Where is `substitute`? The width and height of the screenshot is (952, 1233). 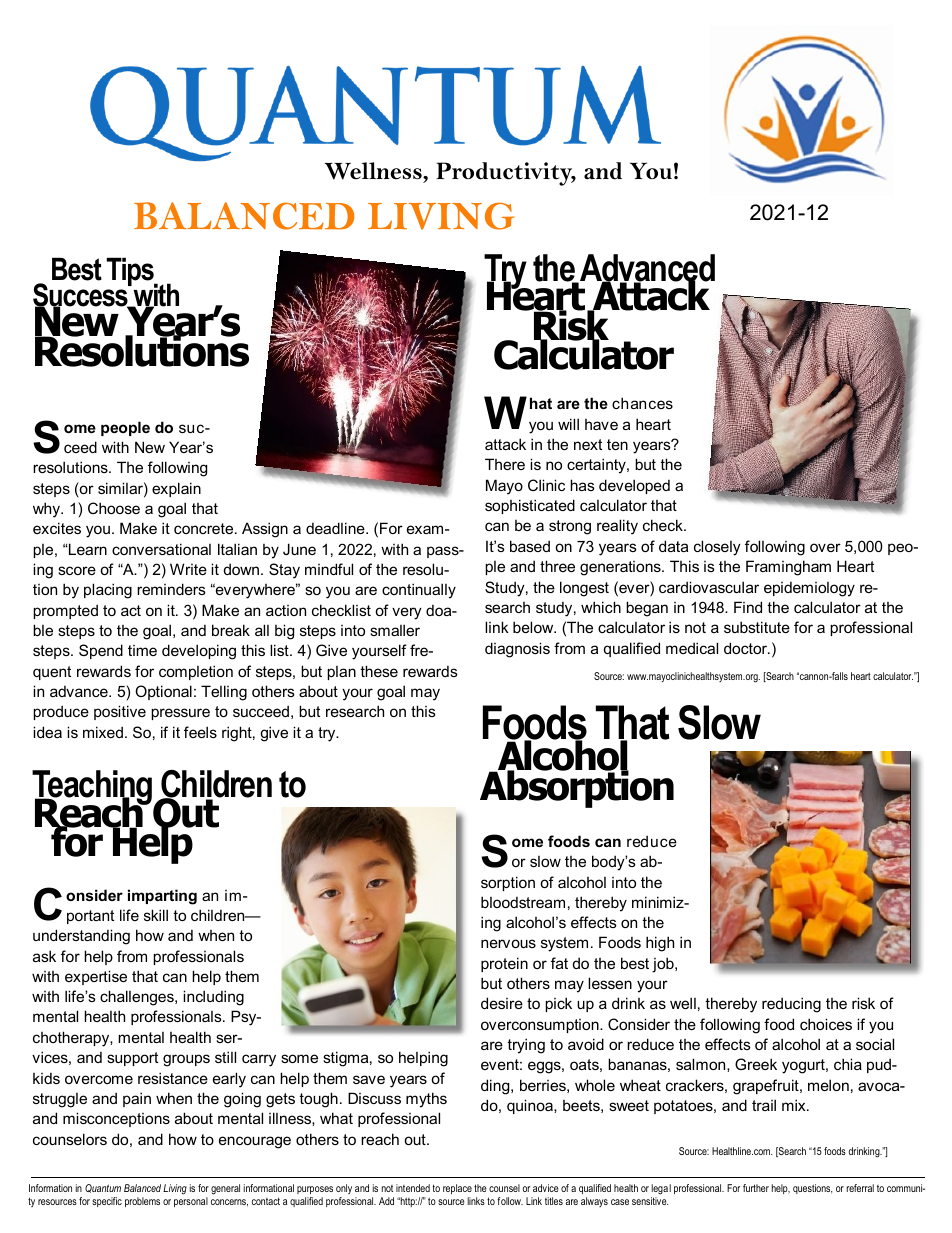
substitute is located at coordinates (757, 627).
